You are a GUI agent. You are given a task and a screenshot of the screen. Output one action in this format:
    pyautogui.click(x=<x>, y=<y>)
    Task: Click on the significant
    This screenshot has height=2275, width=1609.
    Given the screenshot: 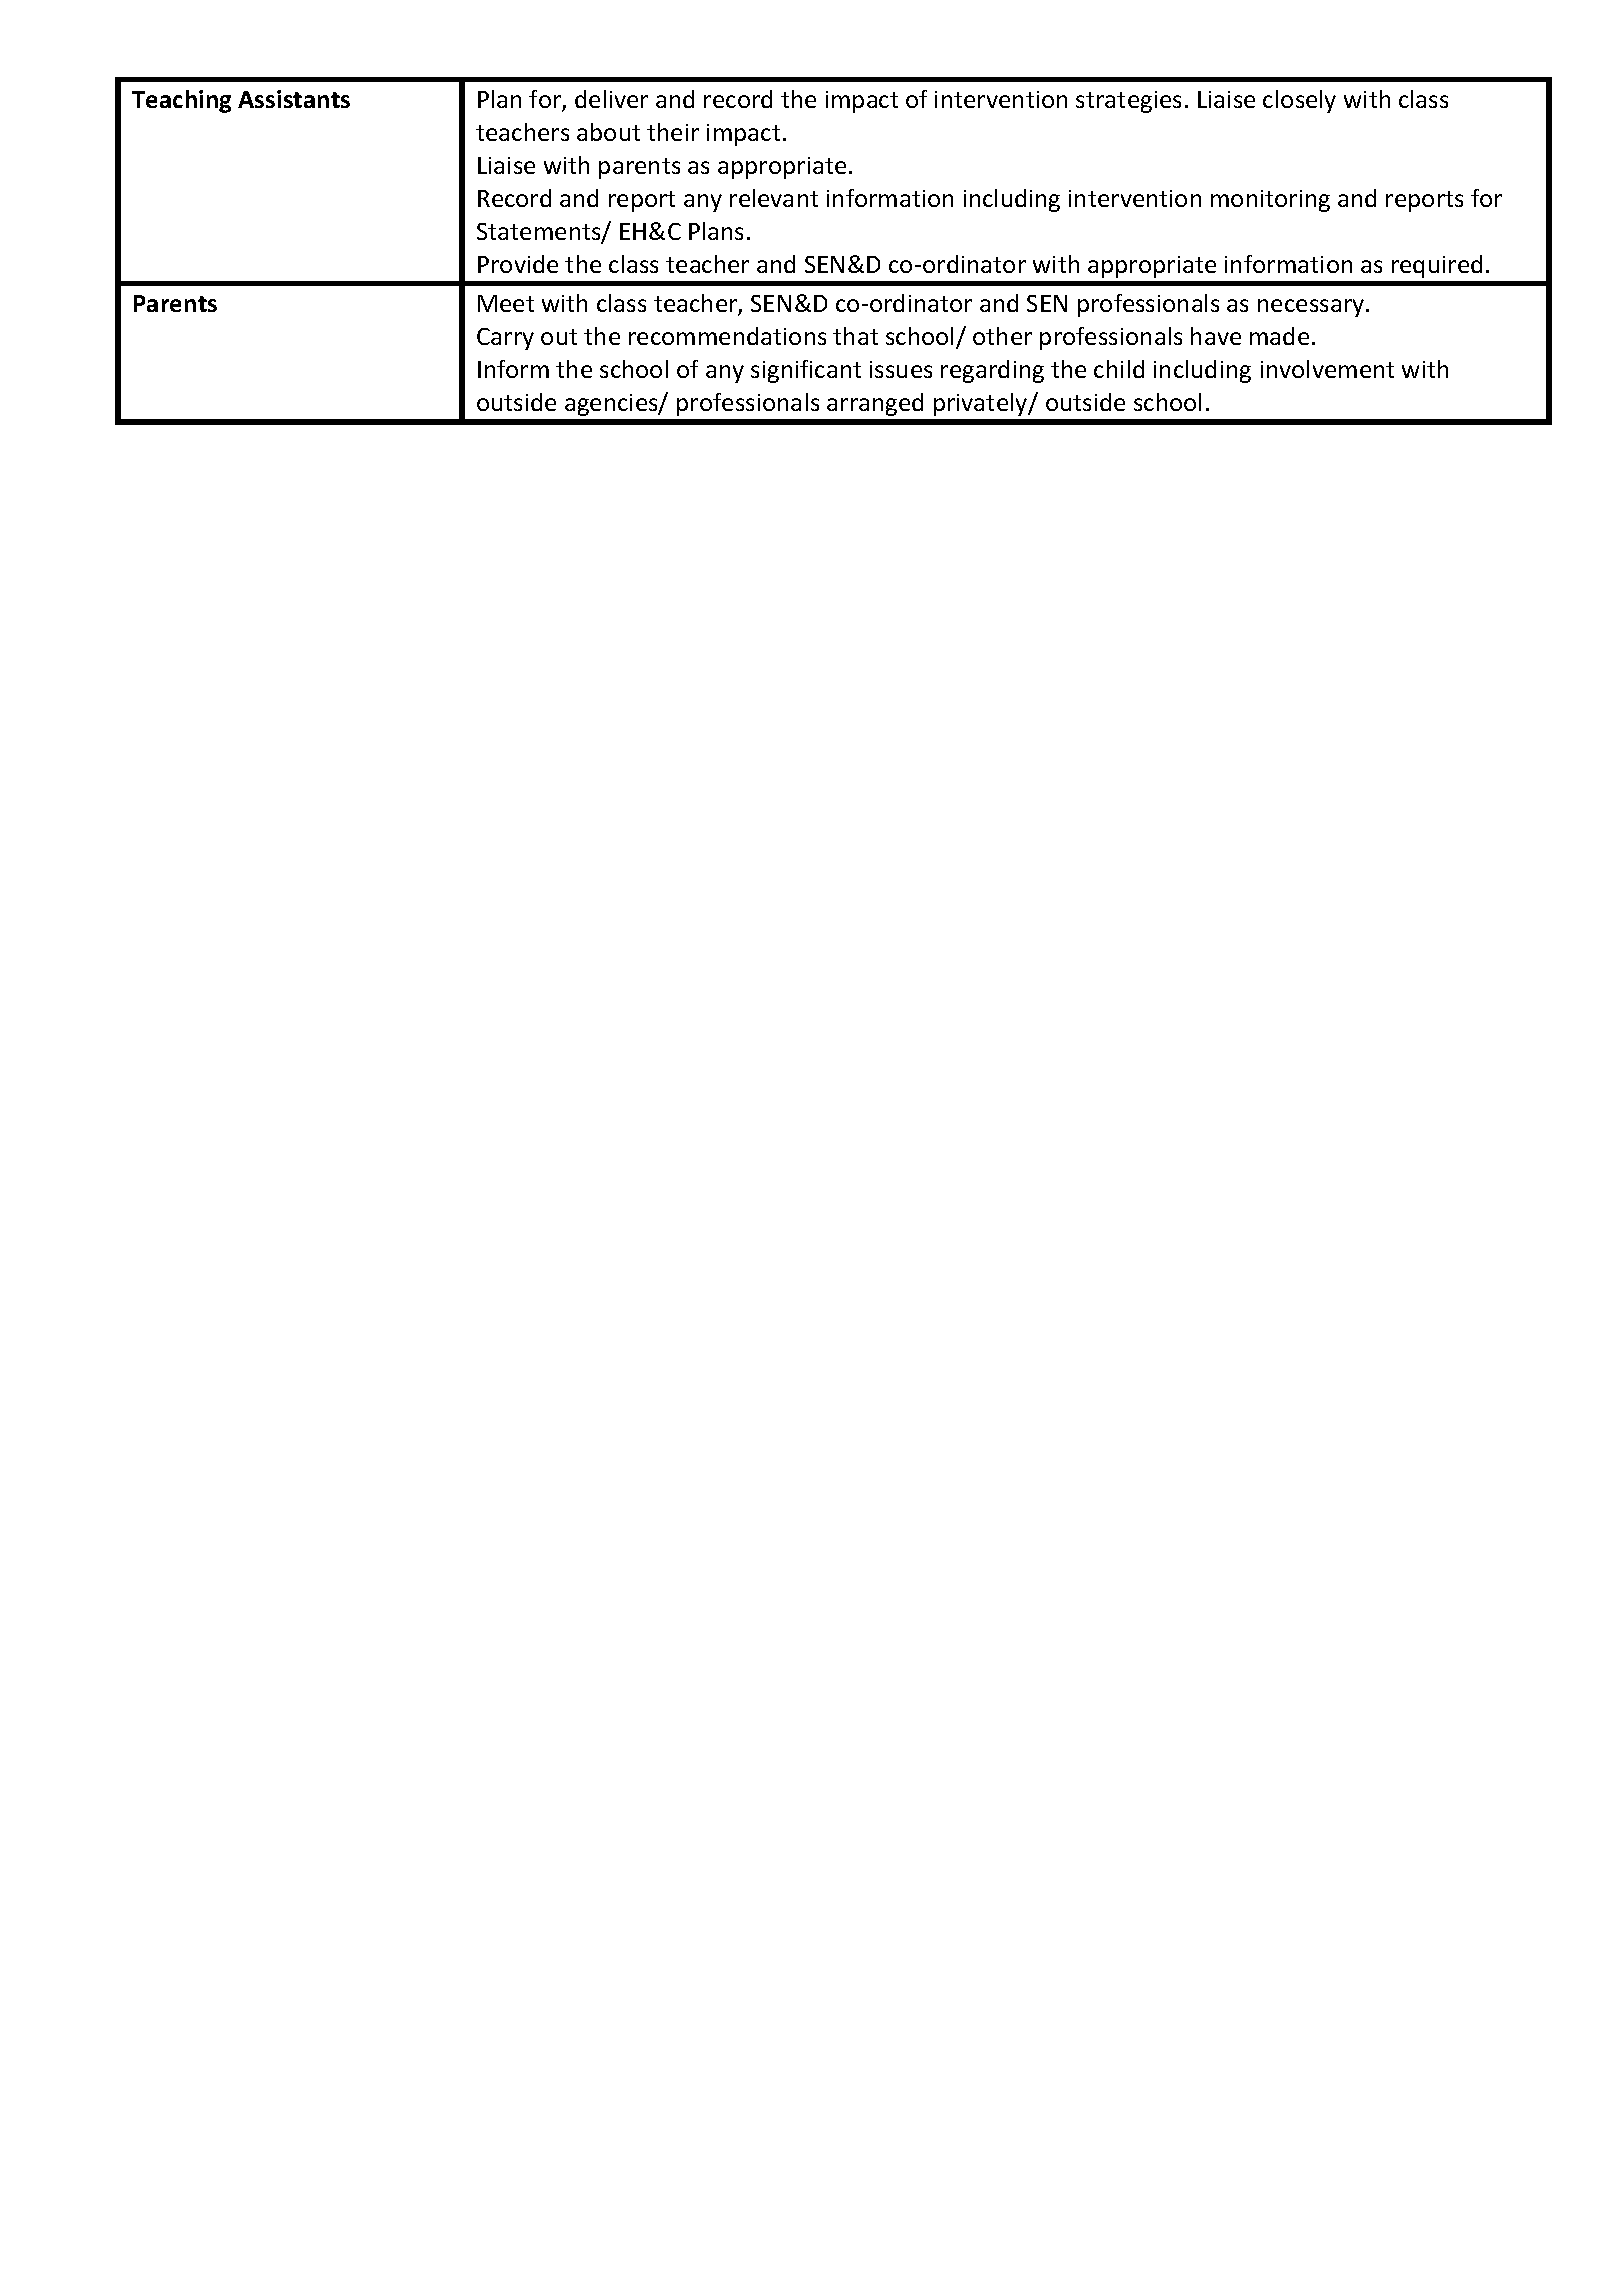 What is the action you would take?
    pyautogui.click(x=806, y=371)
